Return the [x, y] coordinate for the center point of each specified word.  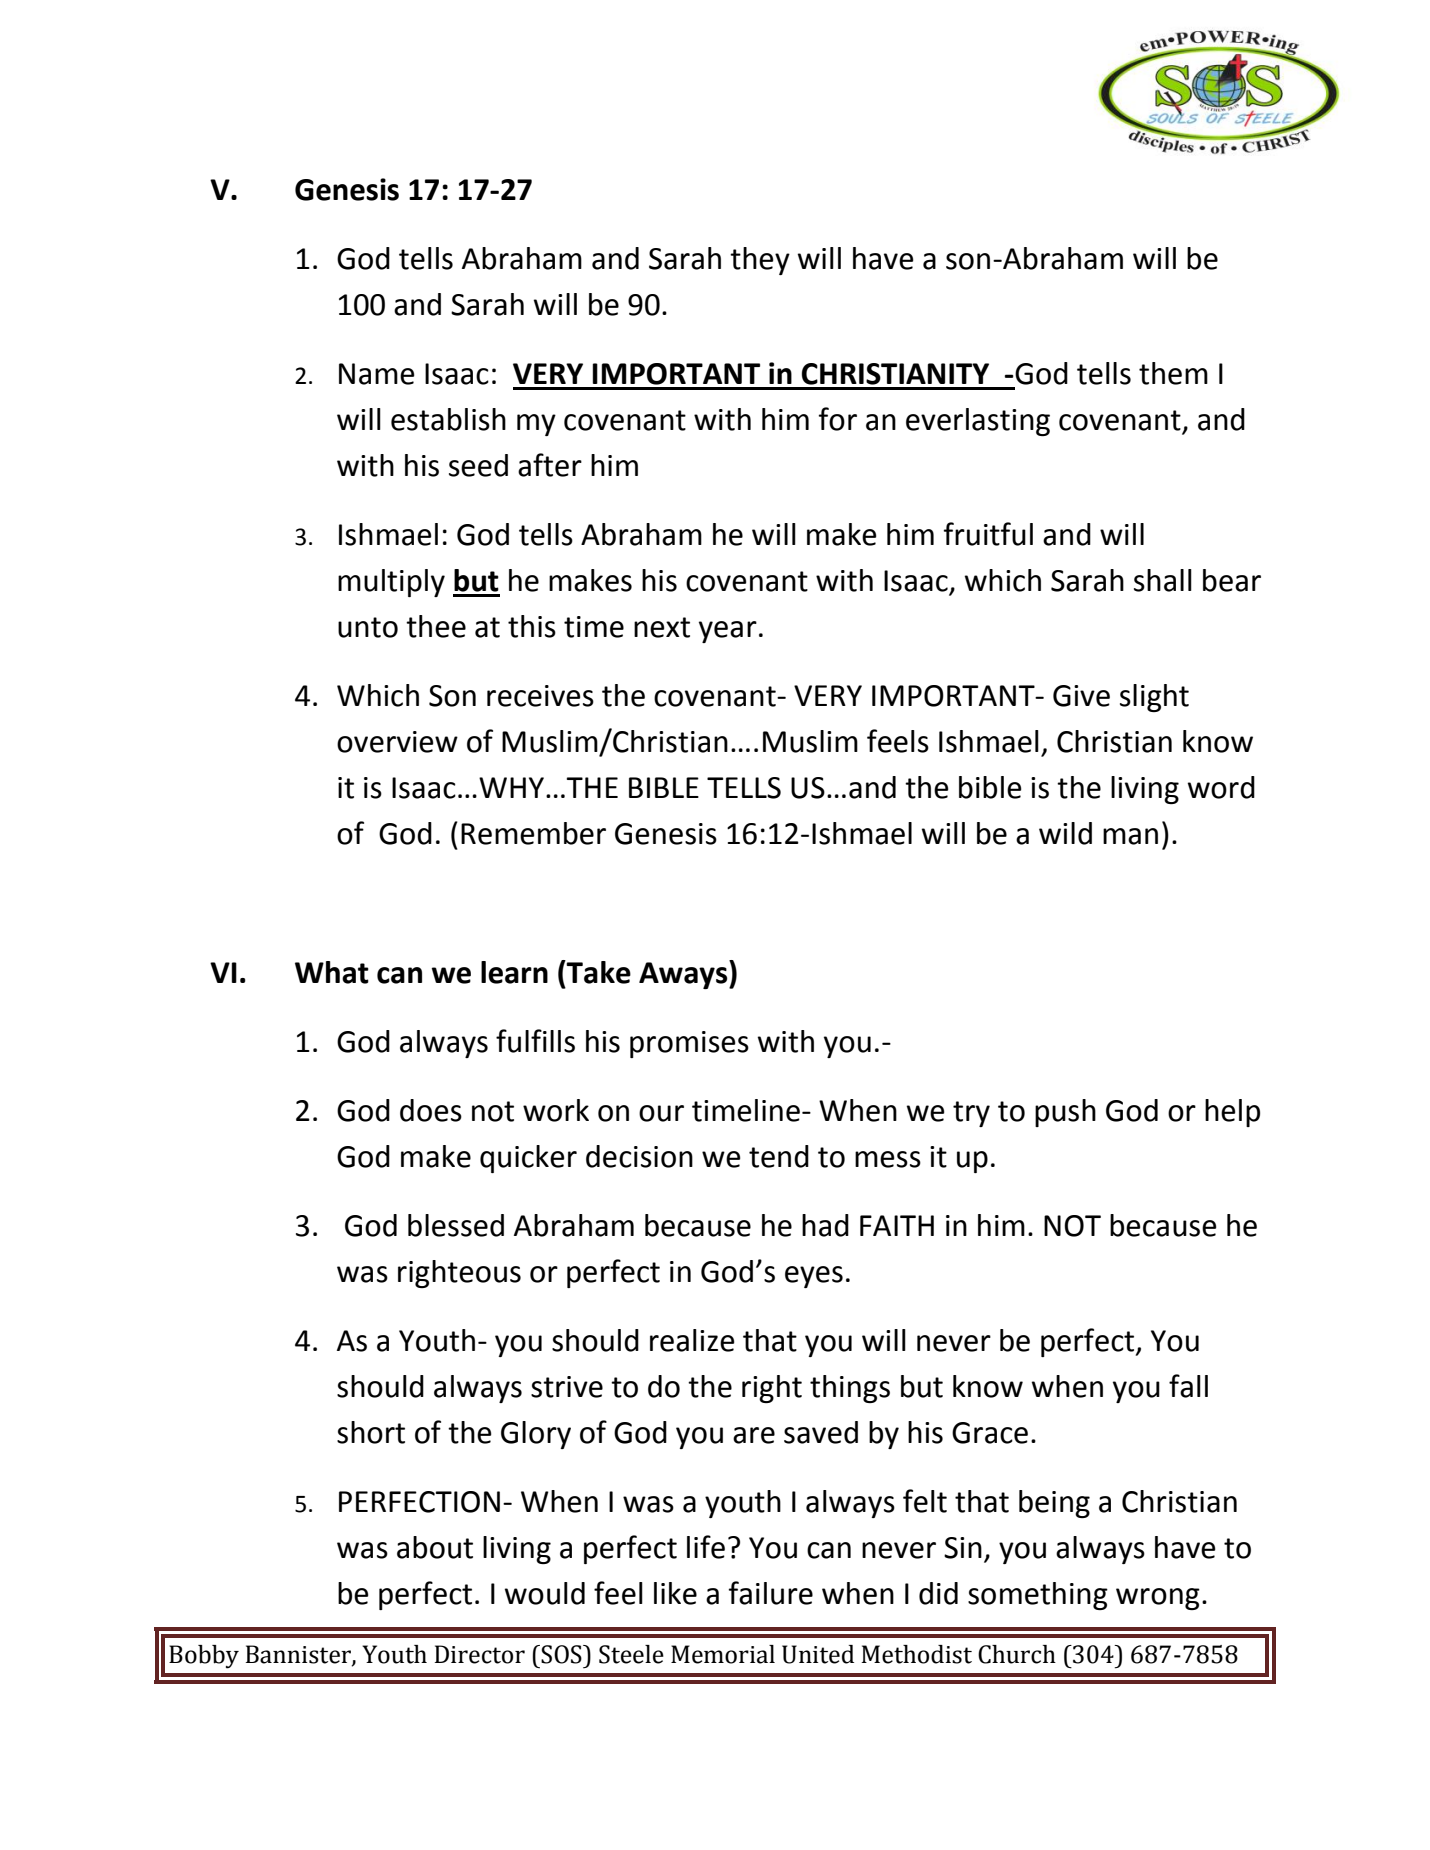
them [1173, 373]
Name [377, 374]
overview [397, 742]
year [728, 632]
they [760, 261]
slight [1154, 698]
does [431, 1110]
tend [779, 1156]
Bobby [204, 1657]
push [1065, 1113]
